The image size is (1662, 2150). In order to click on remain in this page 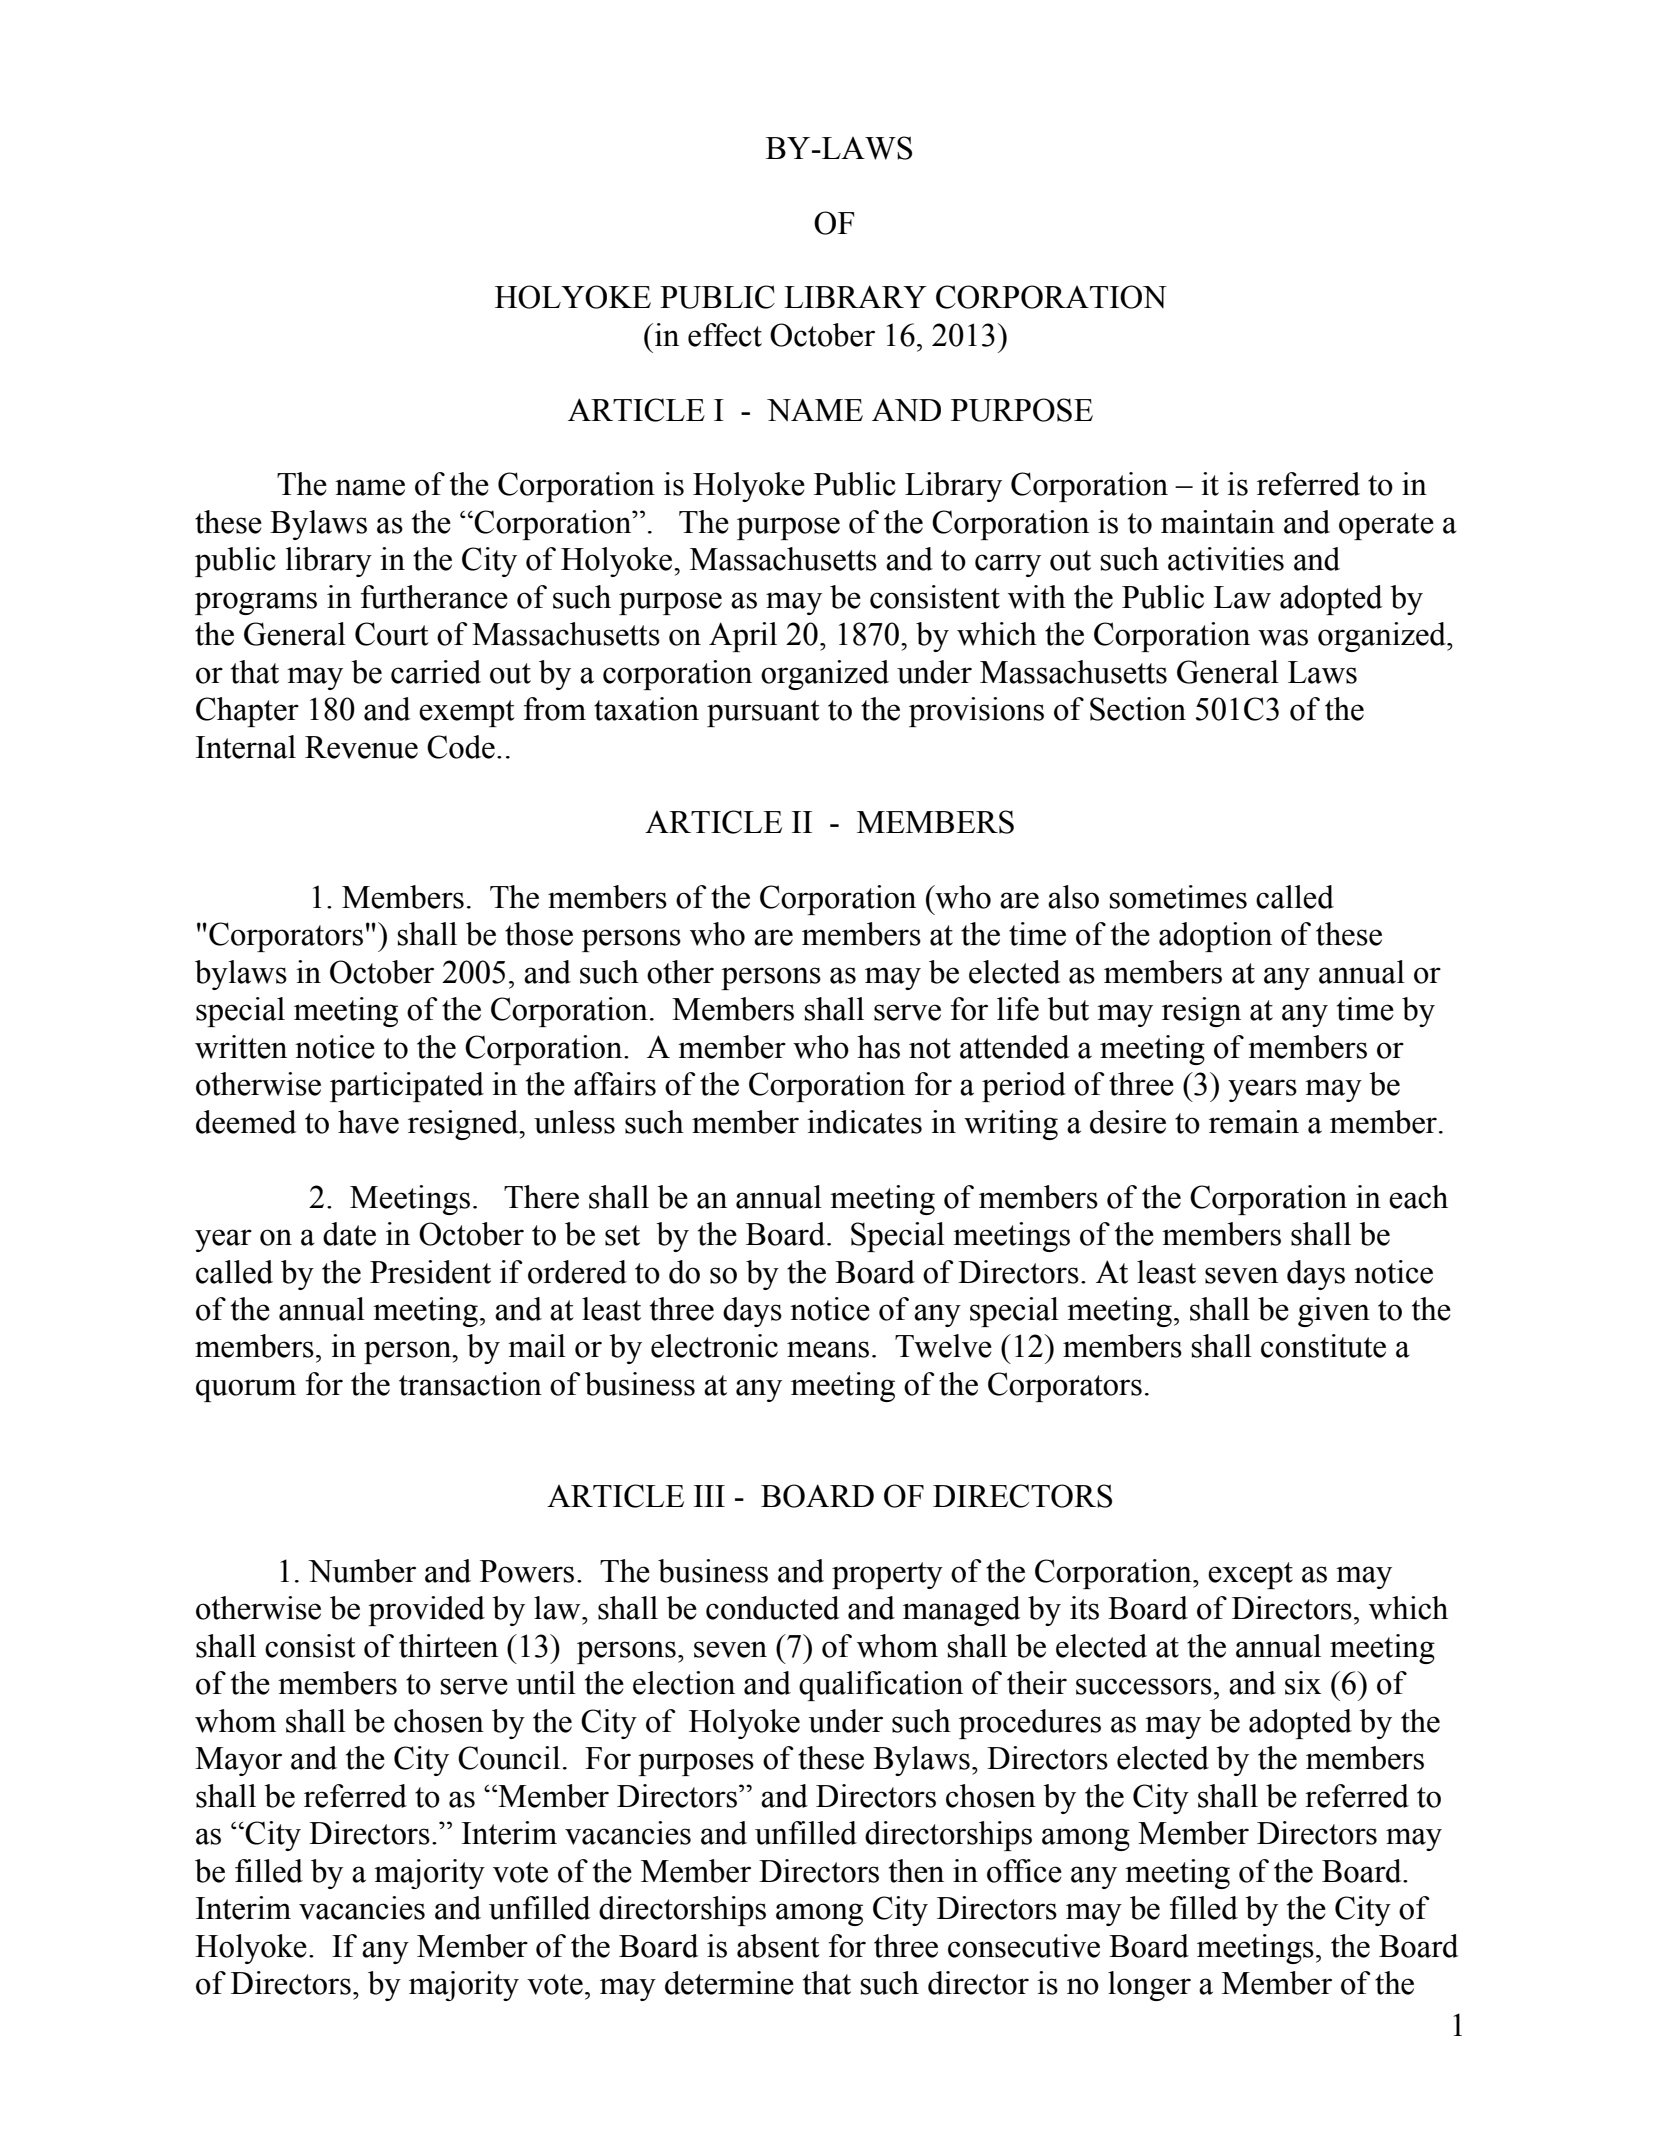, I will do `click(1254, 1122)`.
